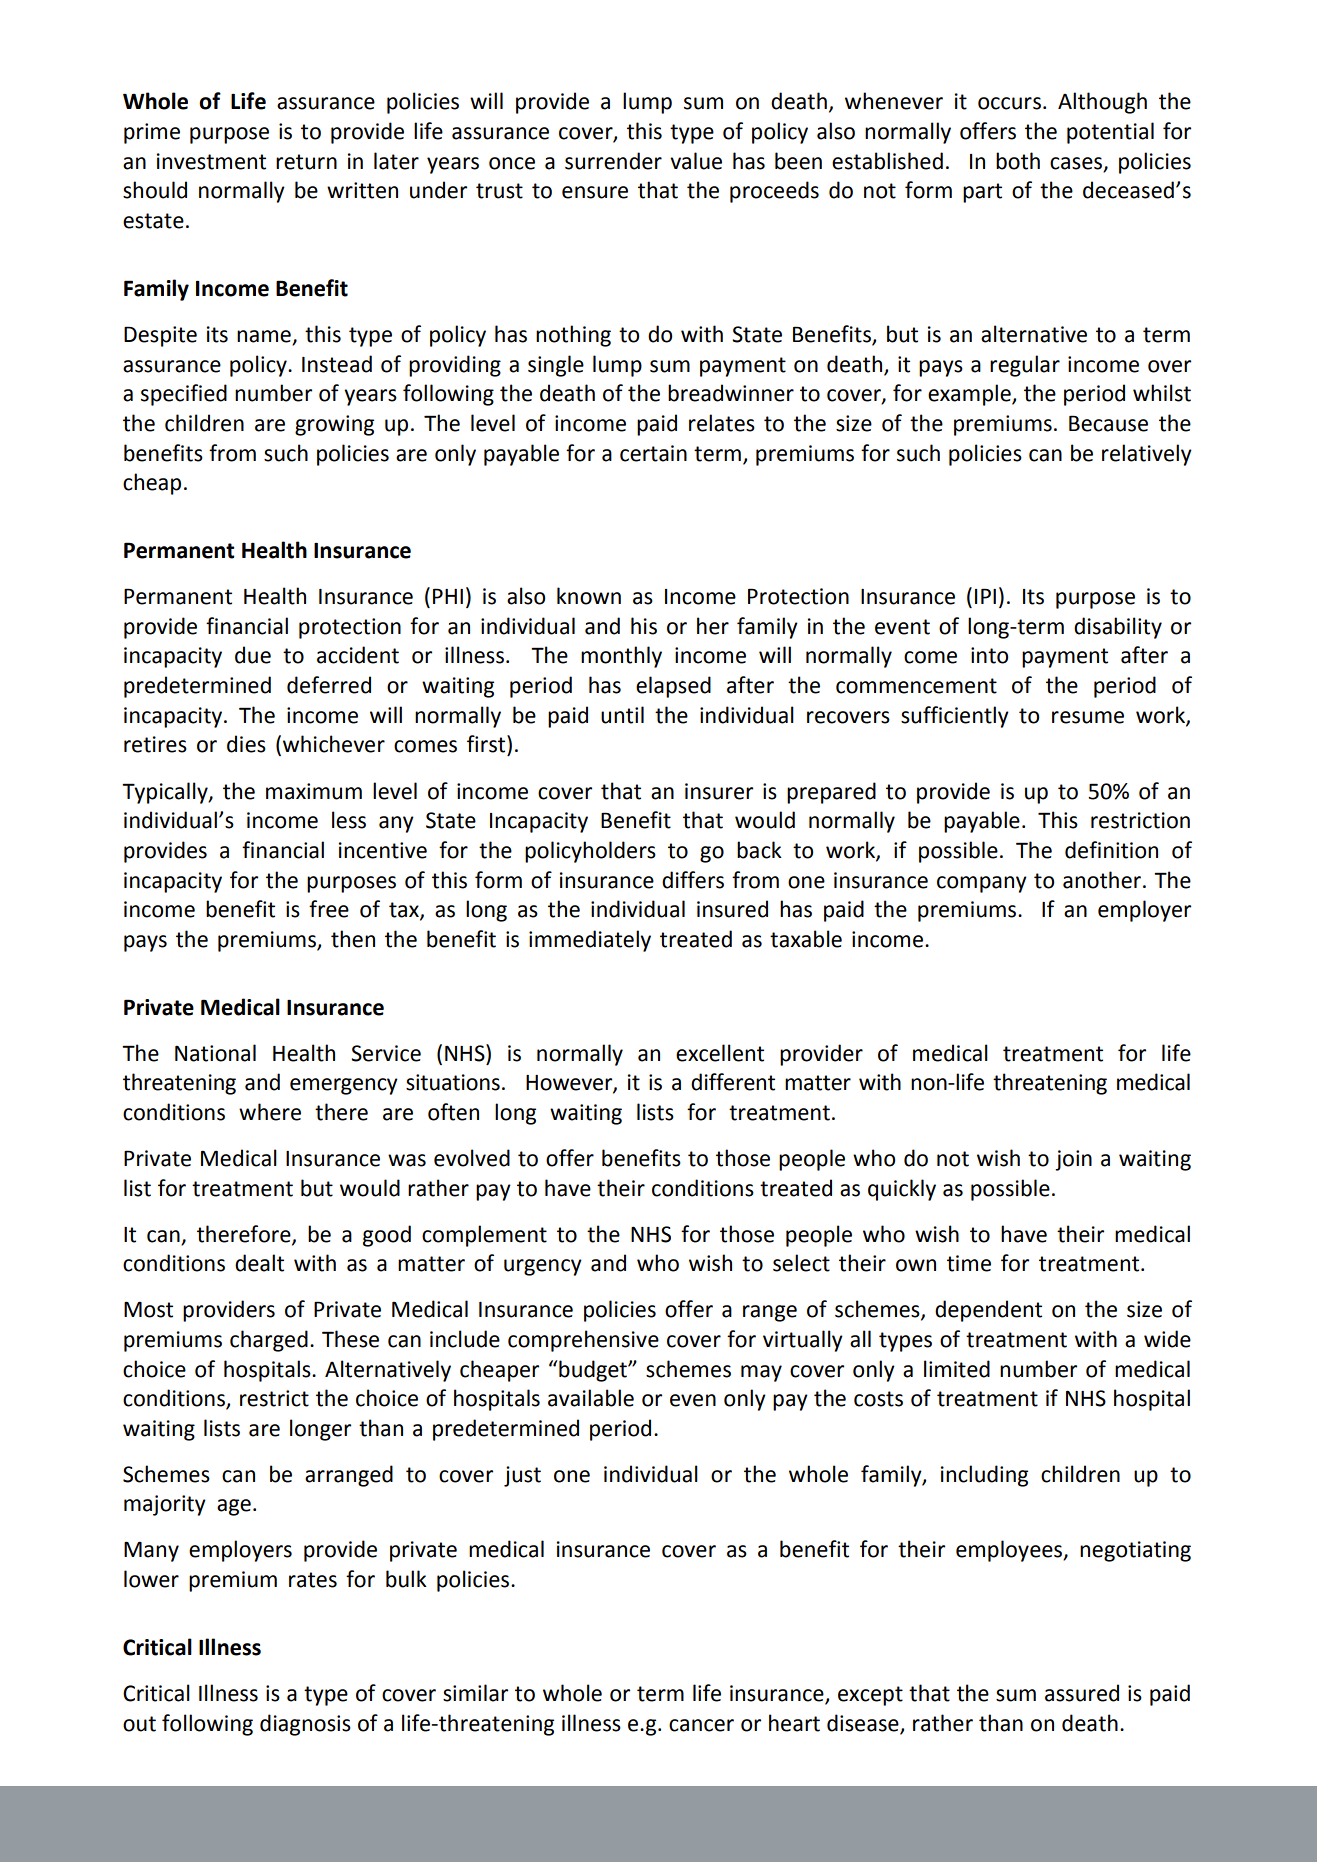 The width and height of the screenshot is (1317, 1862). What do you see at coordinates (613, 161) in the screenshot?
I see `surrender` at bounding box center [613, 161].
